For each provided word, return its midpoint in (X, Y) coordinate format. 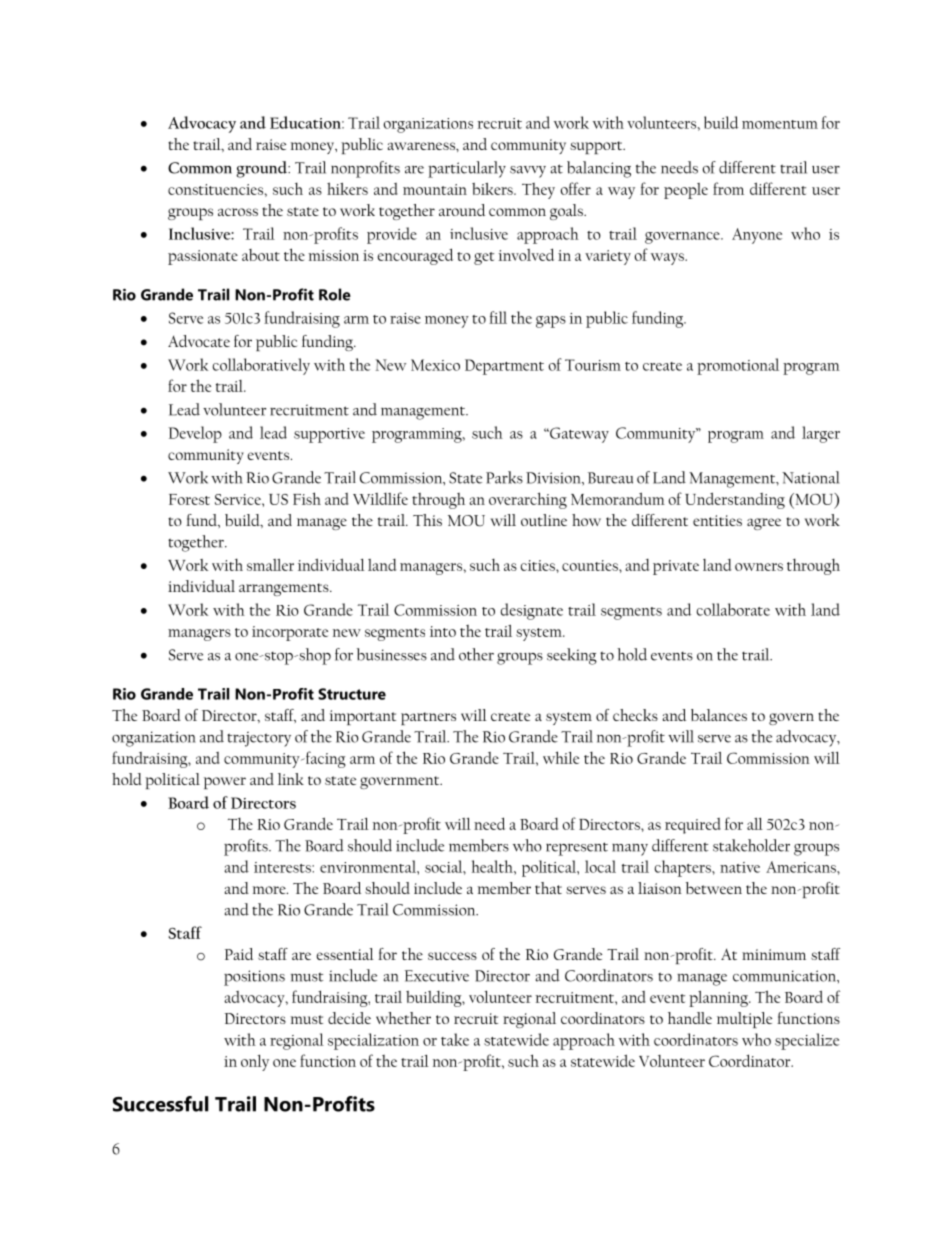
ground (263, 169)
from (728, 188)
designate (532, 611)
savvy (528, 172)
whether (403, 1018)
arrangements (285, 589)
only (255, 1063)
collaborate (733, 609)
